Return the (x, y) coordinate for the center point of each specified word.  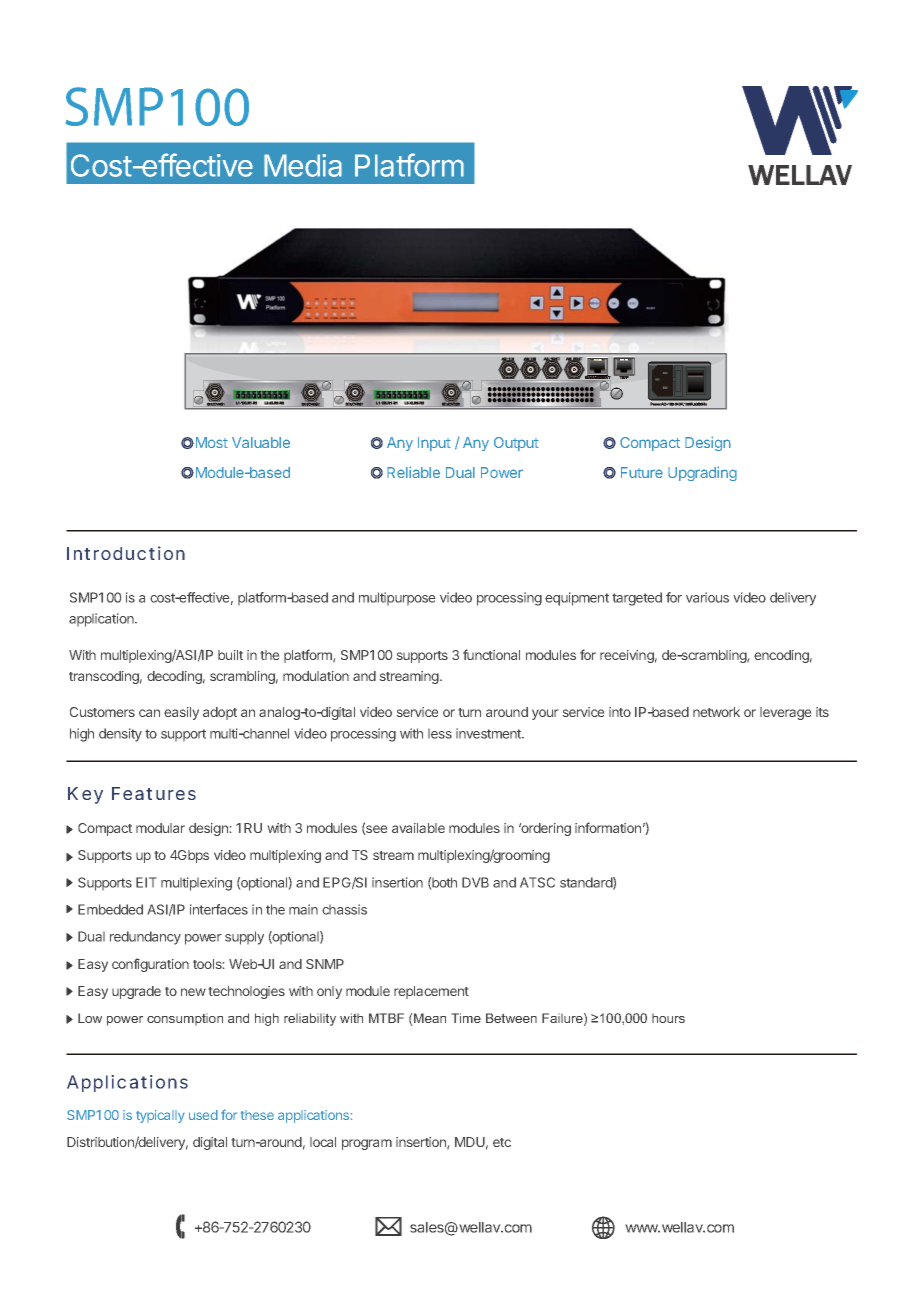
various (707, 597)
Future (642, 472)
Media (303, 165)
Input (434, 444)
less (440, 733)
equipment (577, 599)
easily (181, 713)
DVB (475, 882)
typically (160, 1116)
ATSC (537, 882)
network (716, 712)
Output (516, 444)
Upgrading (702, 473)
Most (210, 442)
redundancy (145, 938)
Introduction (126, 553)
